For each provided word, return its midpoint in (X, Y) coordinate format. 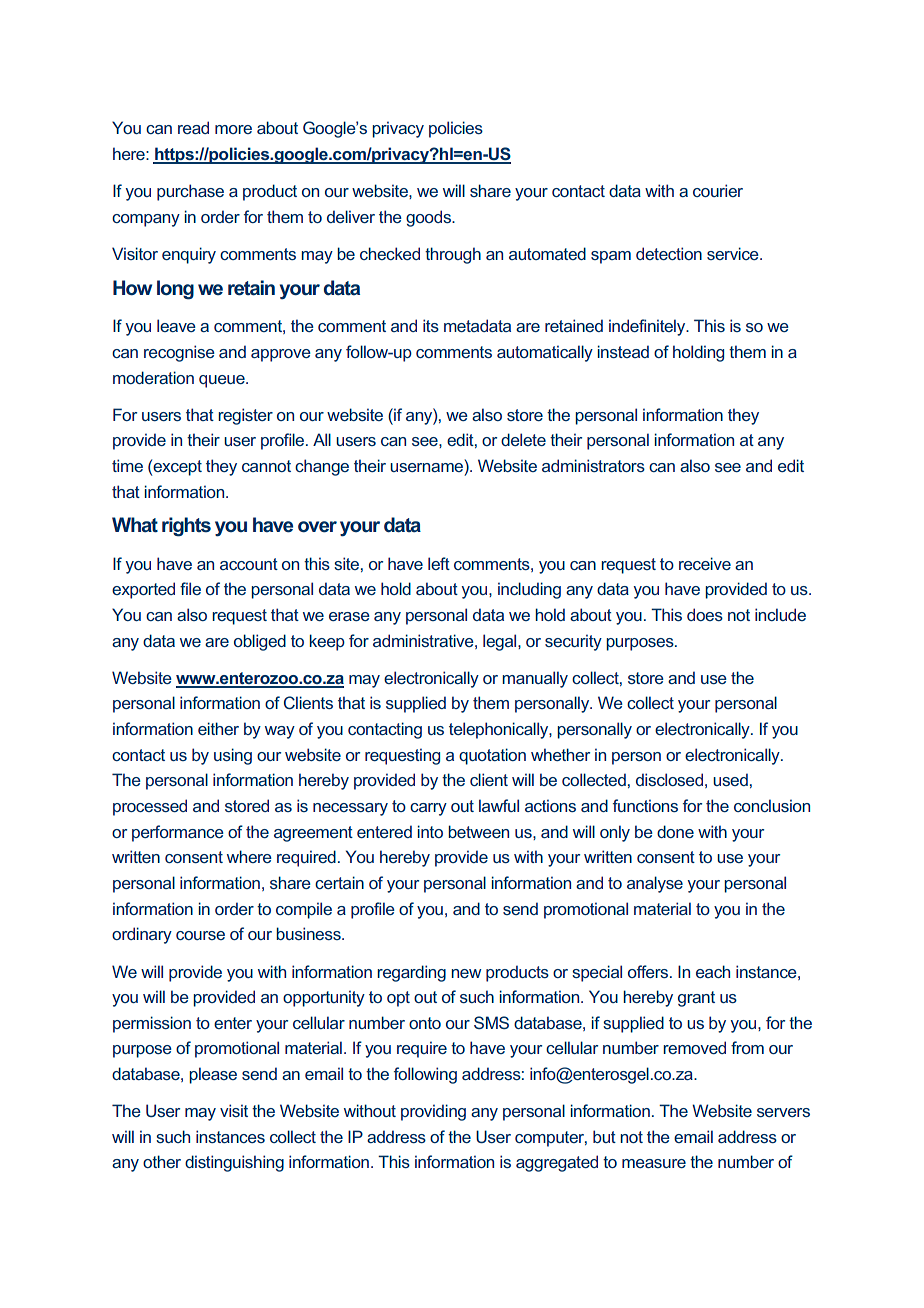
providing (433, 1112)
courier (718, 190)
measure (654, 1163)
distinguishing (234, 1163)
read (193, 127)
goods (429, 218)
